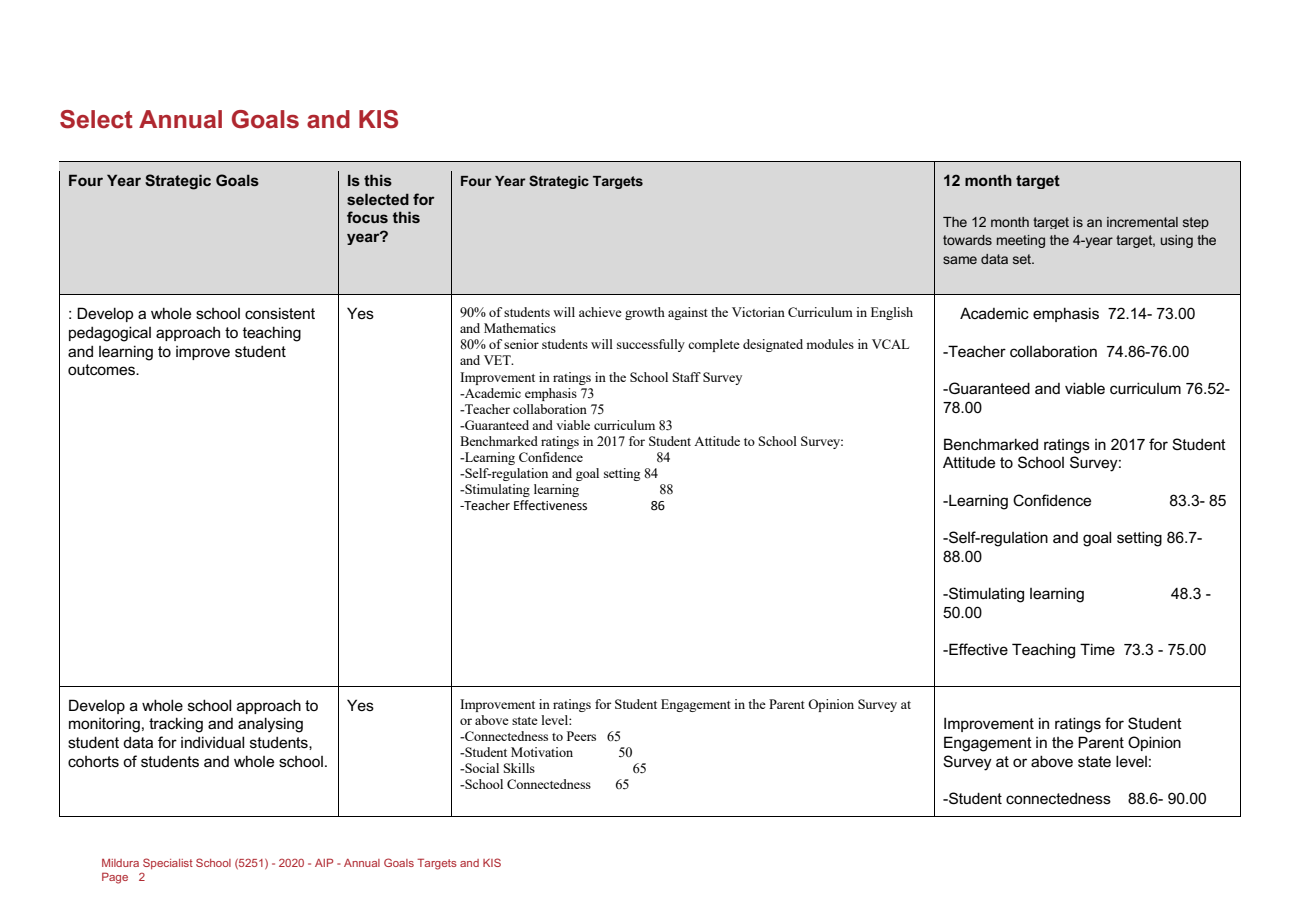  Describe the element at coordinates (168, 863) in the screenshot. I see `Specialist` at that location.
